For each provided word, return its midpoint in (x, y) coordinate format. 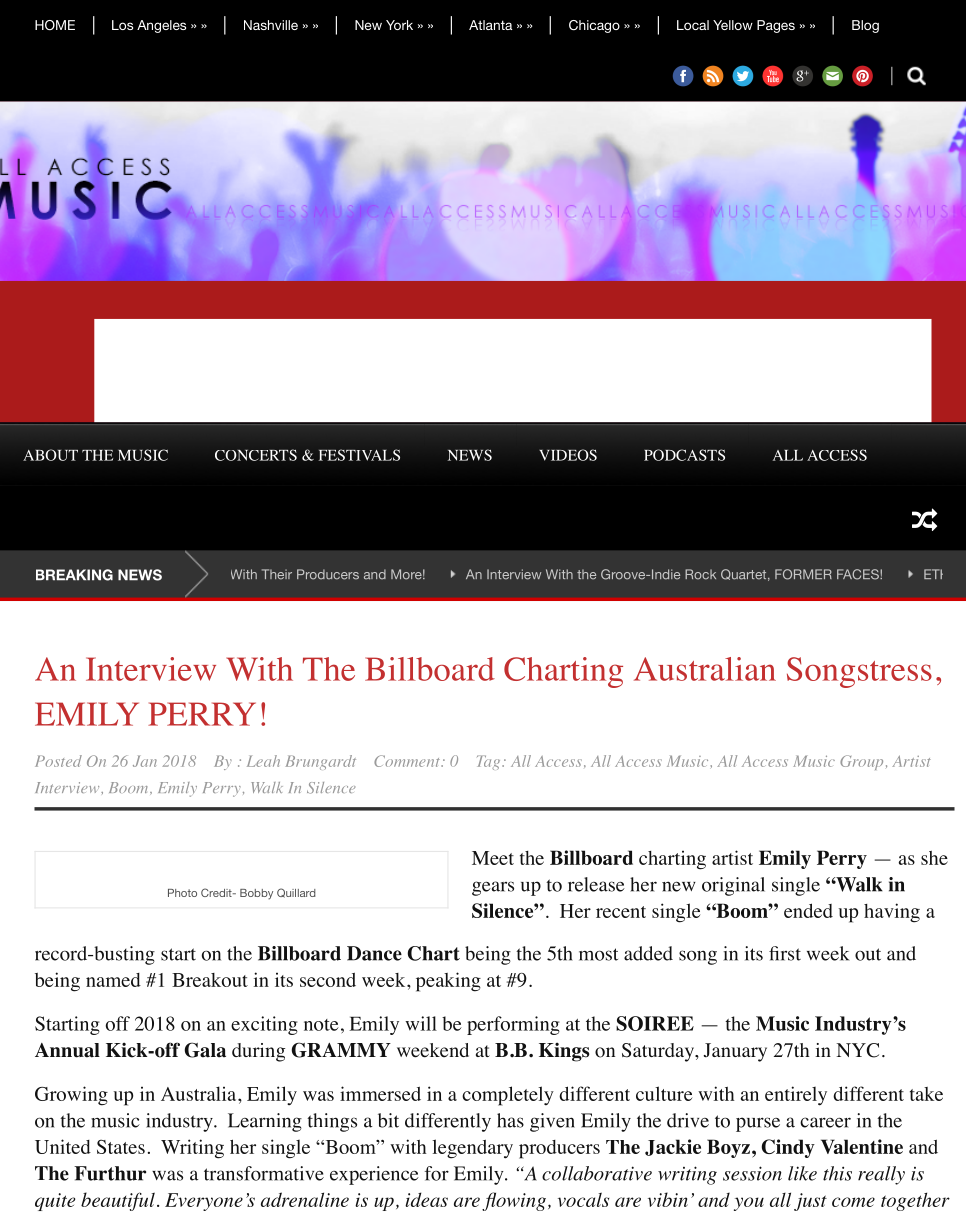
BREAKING (74, 575)
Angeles (161, 26)
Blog (865, 26)
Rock (700, 574)
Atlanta (490, 25)
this (837, 1173)
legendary (472, 1149)
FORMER (803, 574)
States (121, 1146)
